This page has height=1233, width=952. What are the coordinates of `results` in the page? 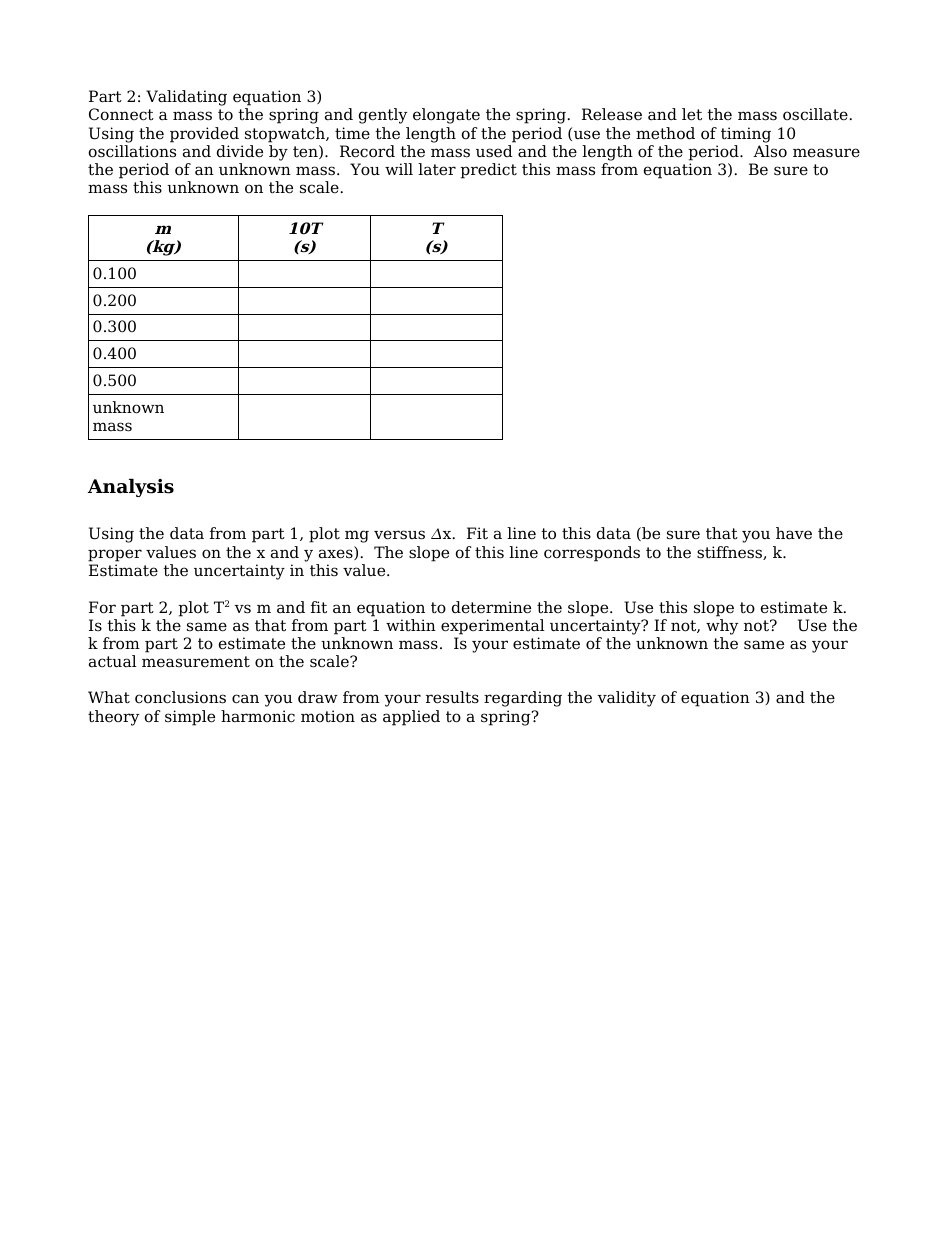 It's located at (452, 697).
